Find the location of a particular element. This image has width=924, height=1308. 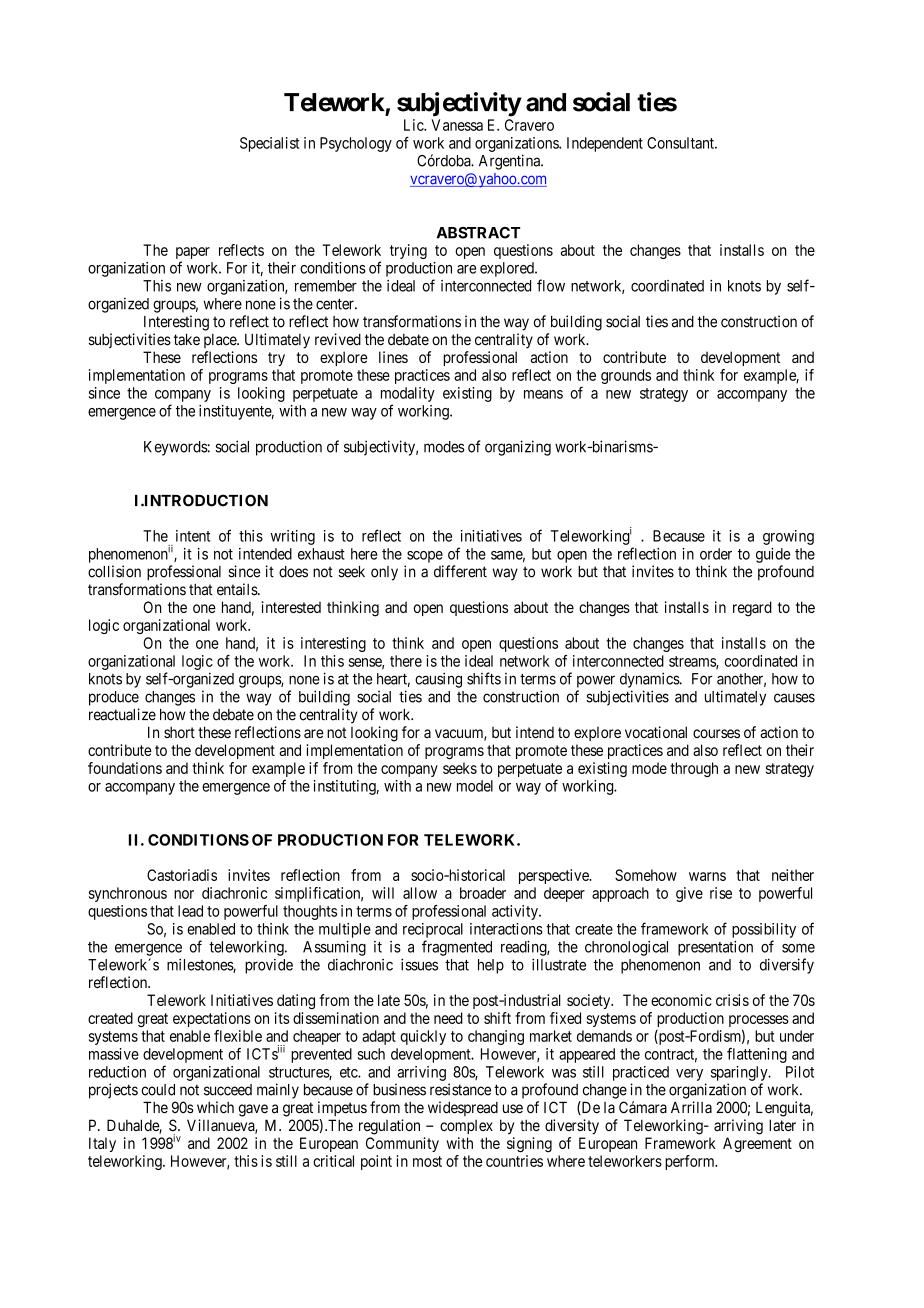

streams is located at coordinates (693, 662).
